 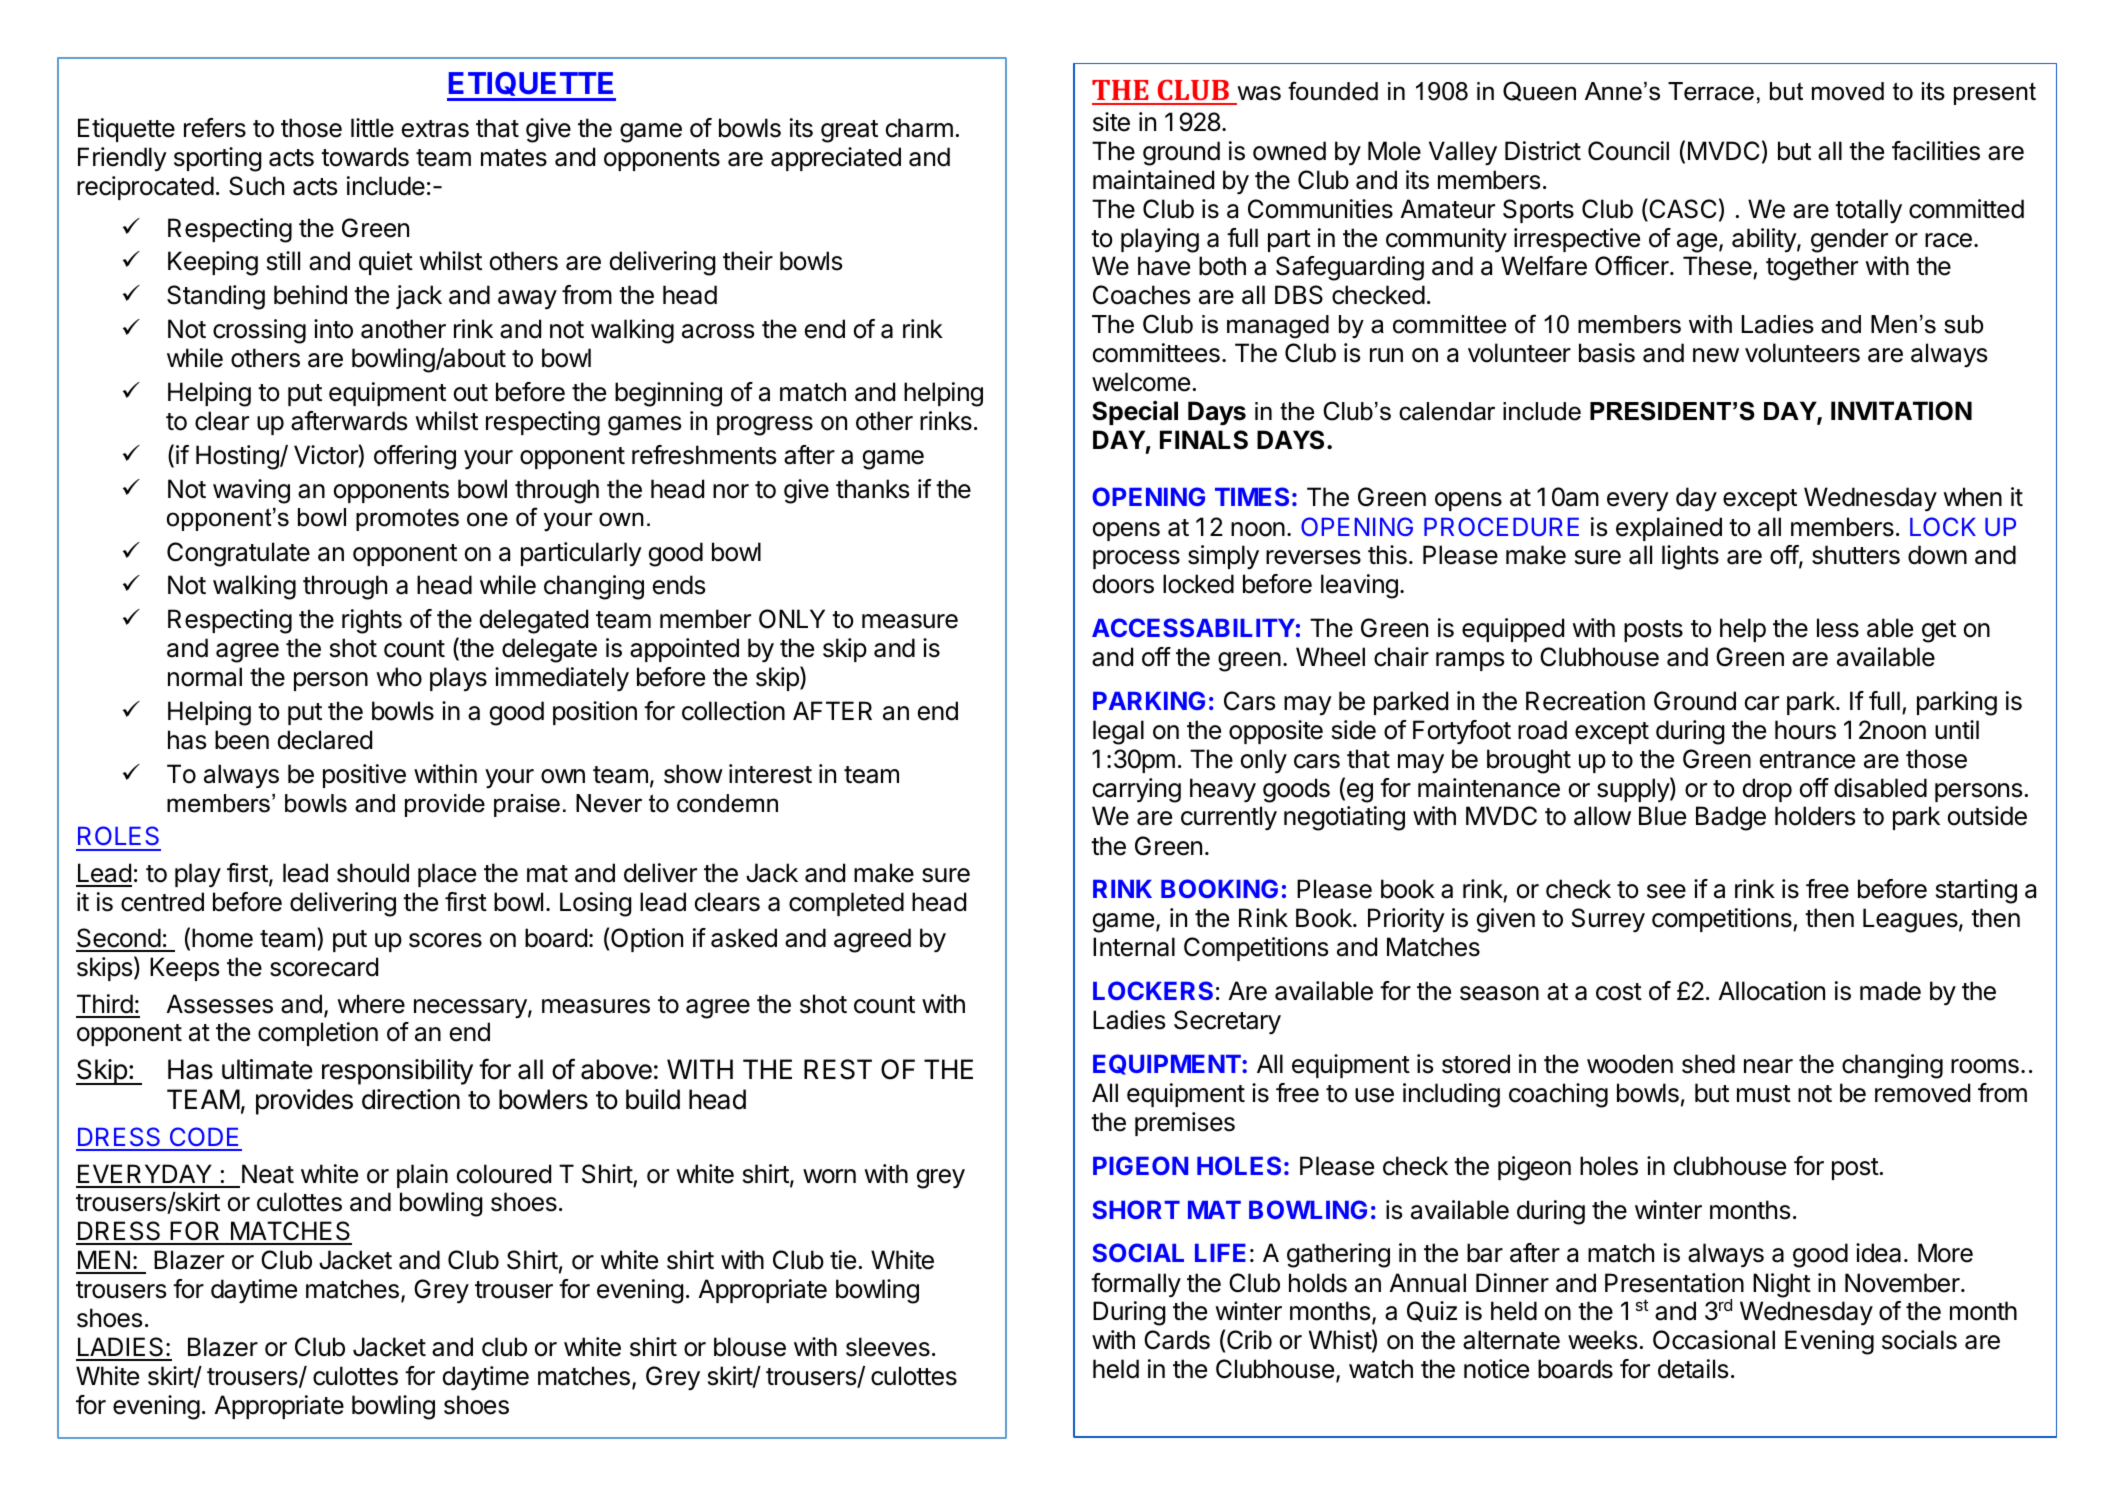 What do you see at coordinates (1227, 1022) in the screenshot?
I see `Secretary` at bounding box center [1227, 1022].
